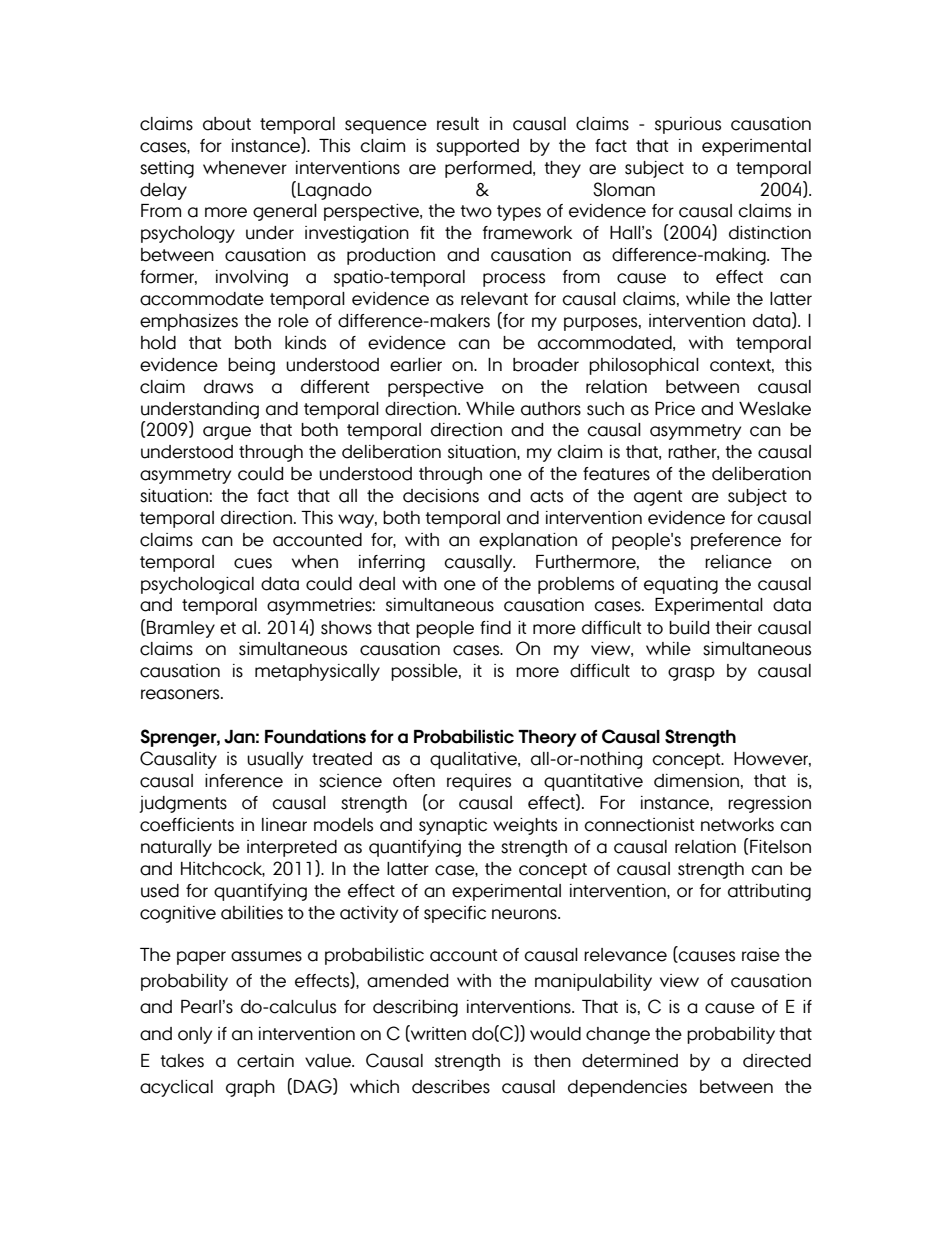 The height and width of the screenshot is (1233, 952). Describe the element at coordinates (688, 125) in the screenshot. I see `spurious` at that location.
